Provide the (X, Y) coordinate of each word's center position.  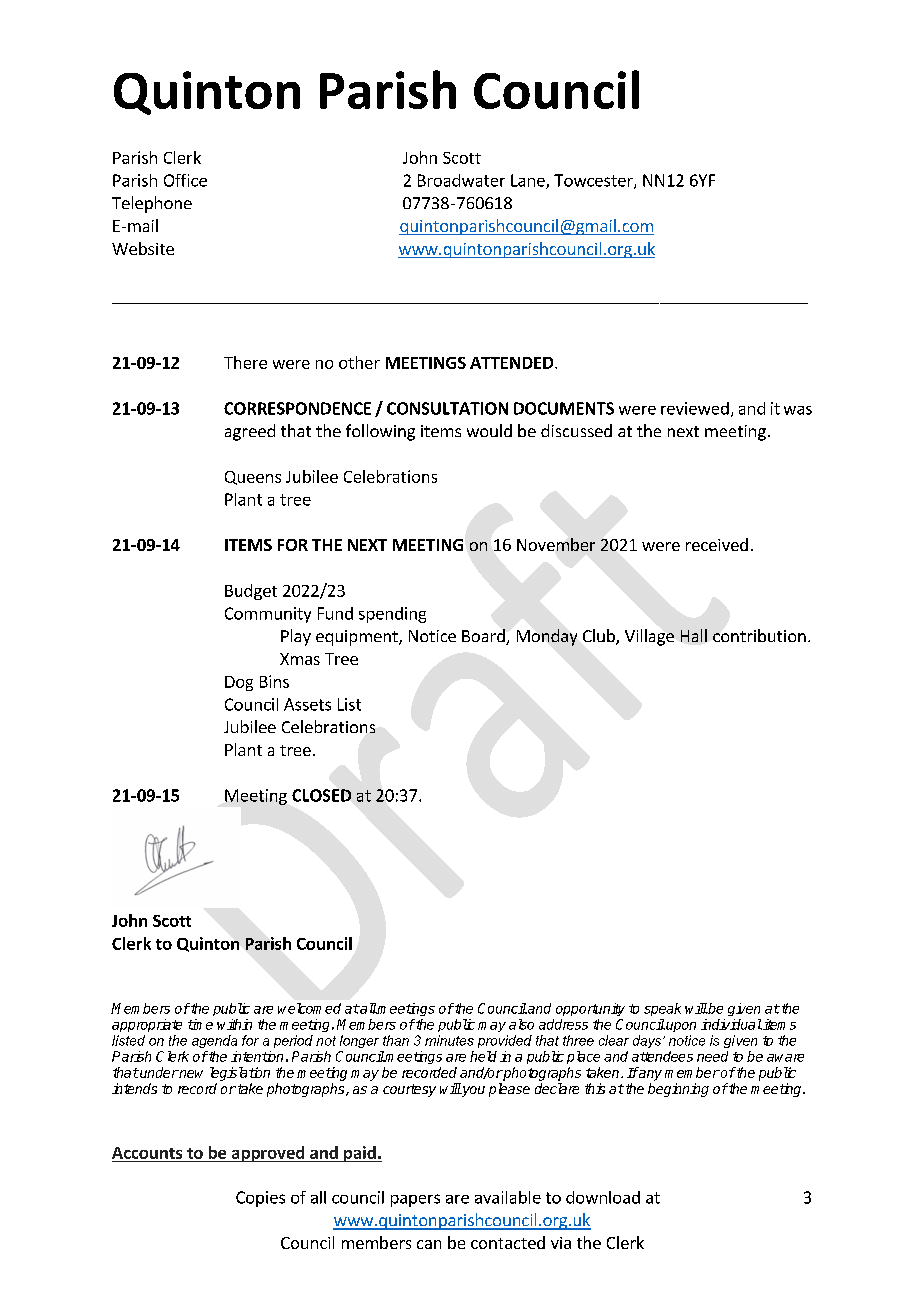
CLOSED (321, 795)
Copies (260, 1199)
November (556, 544)
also (521, 1024)
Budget (251, 592)
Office (185, 180)
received (717, 544)
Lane (529, 181)
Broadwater (461, 180)
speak (662, 1009)
